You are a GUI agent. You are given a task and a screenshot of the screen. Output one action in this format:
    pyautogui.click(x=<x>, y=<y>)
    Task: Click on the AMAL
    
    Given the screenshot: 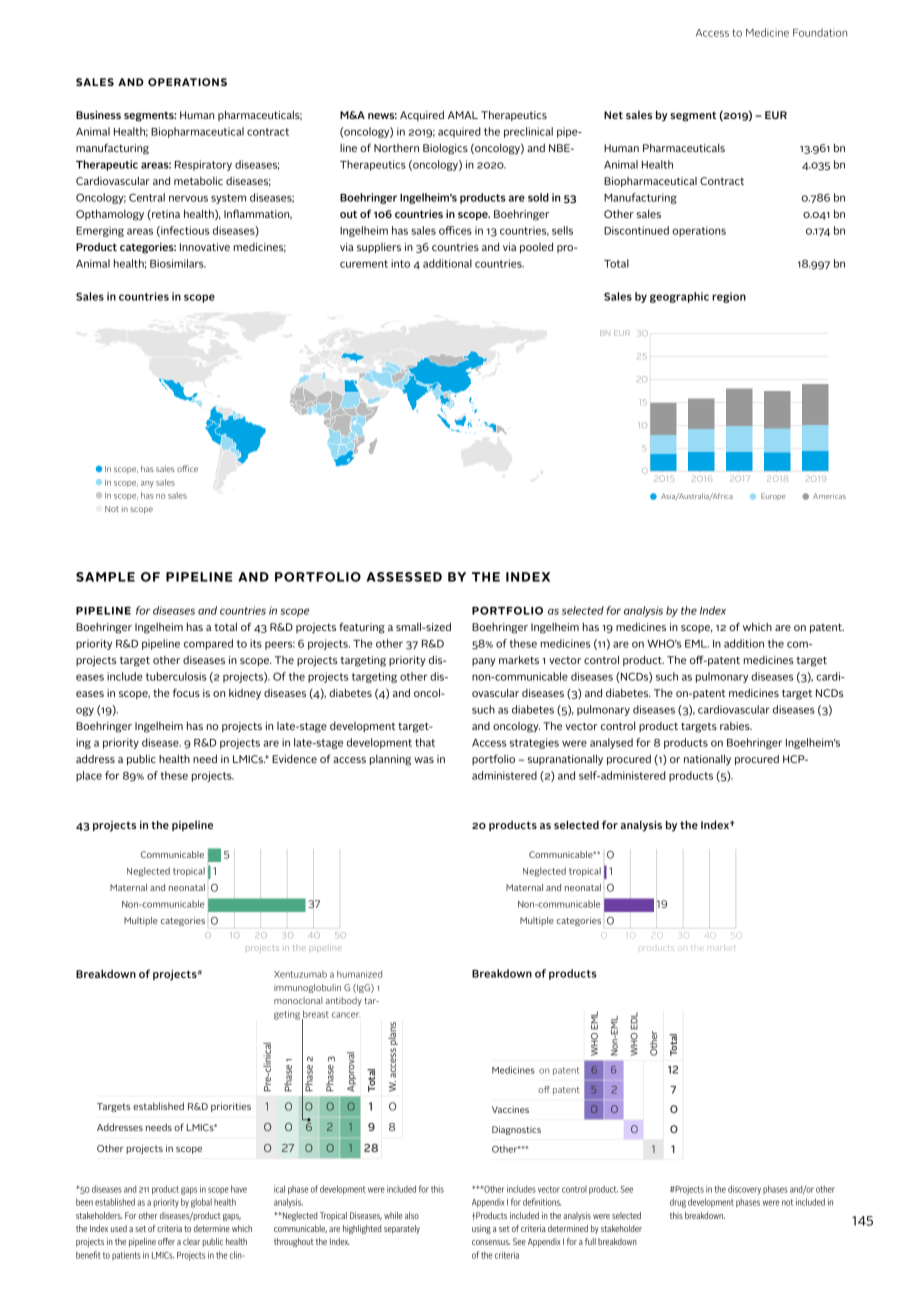 What is the action you would take?
    pyautogui.click(x=463, y=115)
